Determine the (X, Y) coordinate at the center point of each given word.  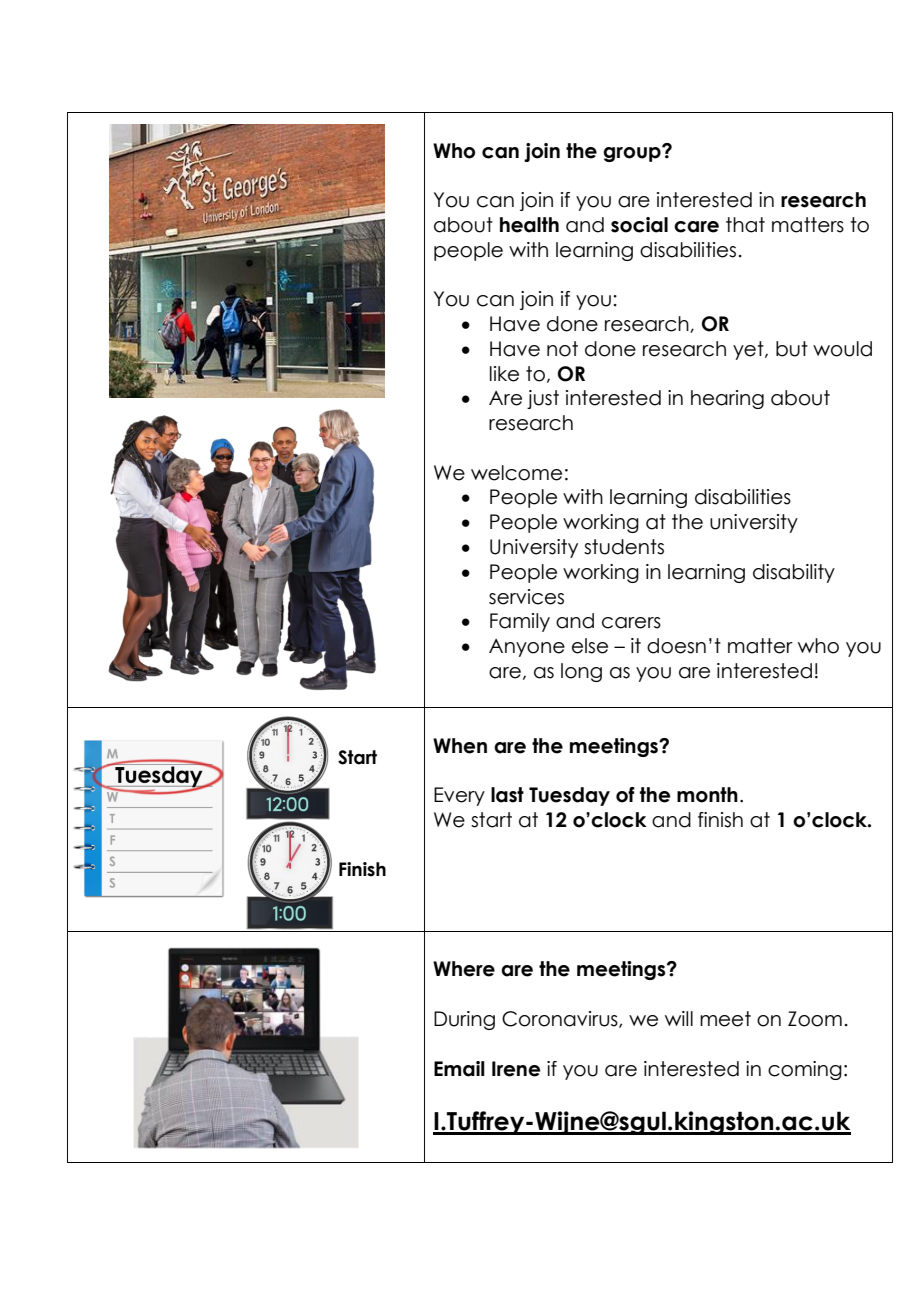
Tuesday (569, 796)
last (507, 795)
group (633, 153)
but (792, 349)
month (707, 795)
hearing (727, 399)
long (581, 672)
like (504, 374)
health (529, 225)
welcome (516, 473)
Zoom (815, 1019)
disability (794, 573)
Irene (516, 1069)
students (624, 547)
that (745, 225)
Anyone (527, 647)
